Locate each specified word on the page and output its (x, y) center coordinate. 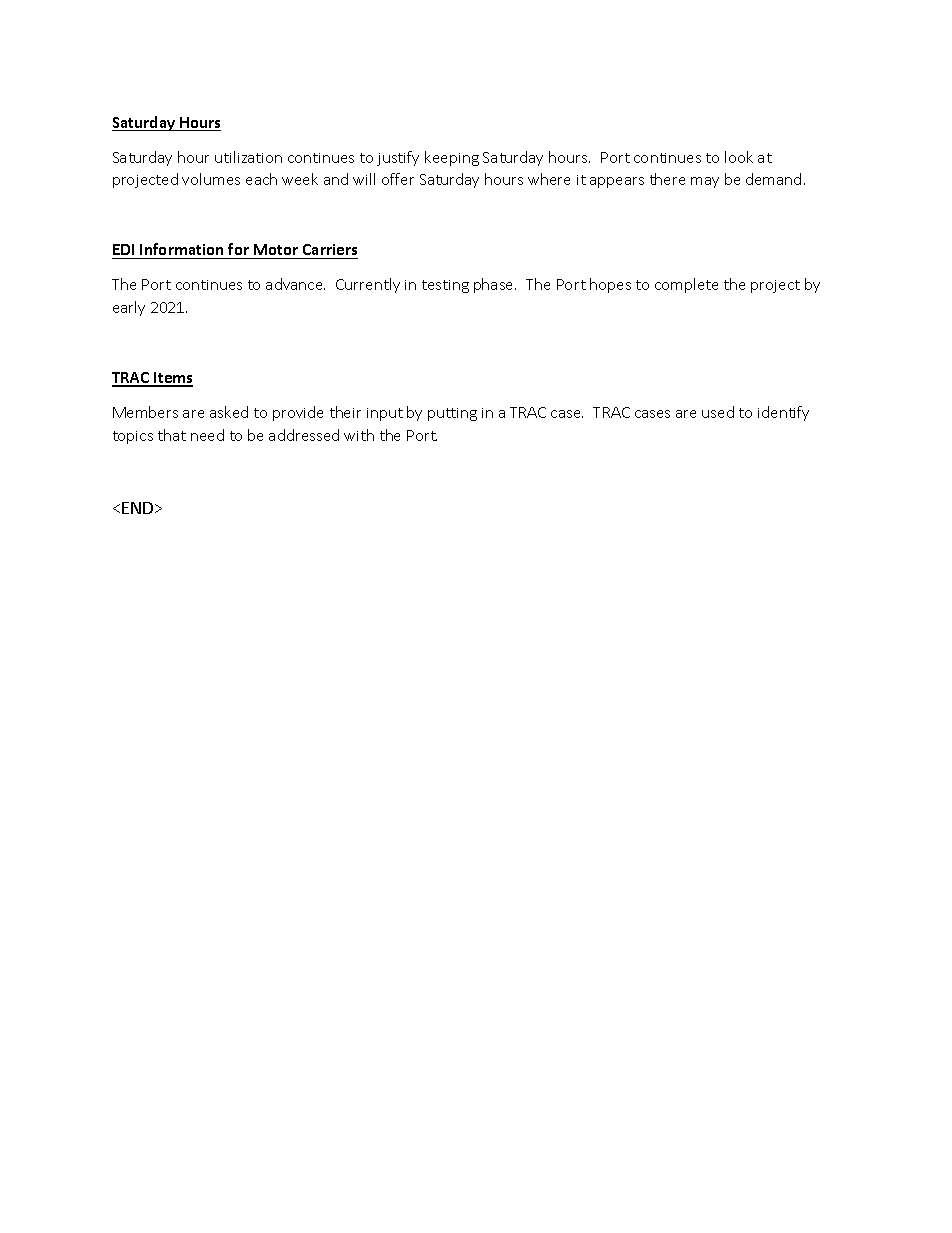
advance (295, 284)
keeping (452, 158)
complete (686, 285)
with (359, 435)
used (718, 412)
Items (172, 379)
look (739, 157)
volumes (211, 179)
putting (452, 414)
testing (445, 286)
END (139, 508)
